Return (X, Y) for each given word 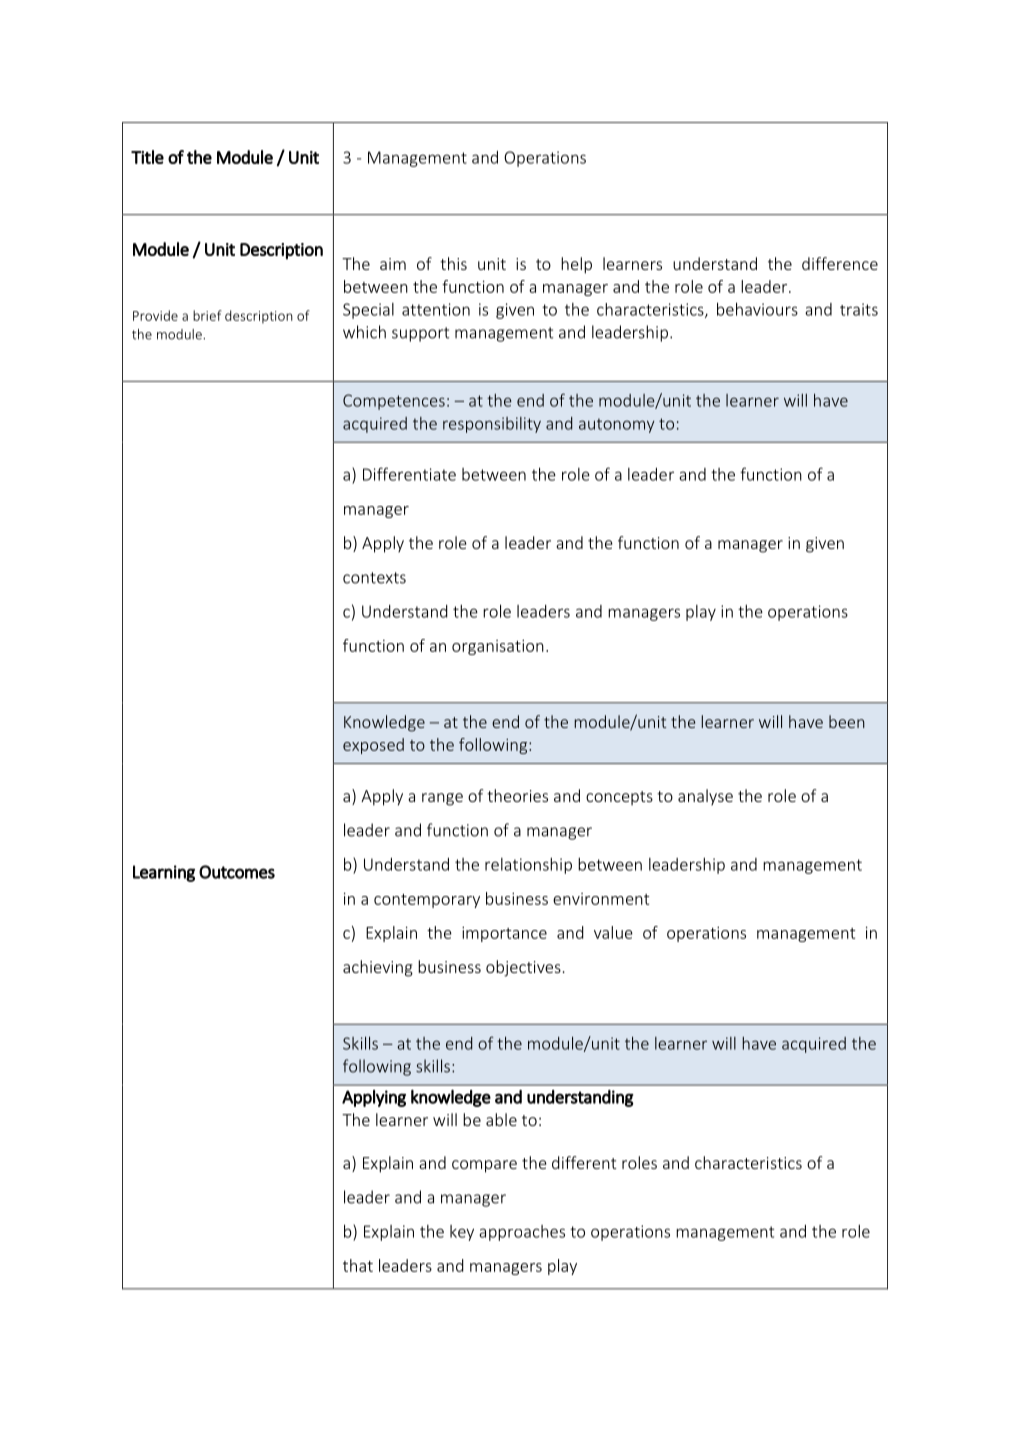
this (453, 263)
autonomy (617, 425)
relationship (528, 866)
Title (147, 157)
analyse (705, 797)
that (358, 1265)
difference (840, 263)
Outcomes (237, 872)
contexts (374, 578)
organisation (498, 647)
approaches (522, 1233)
